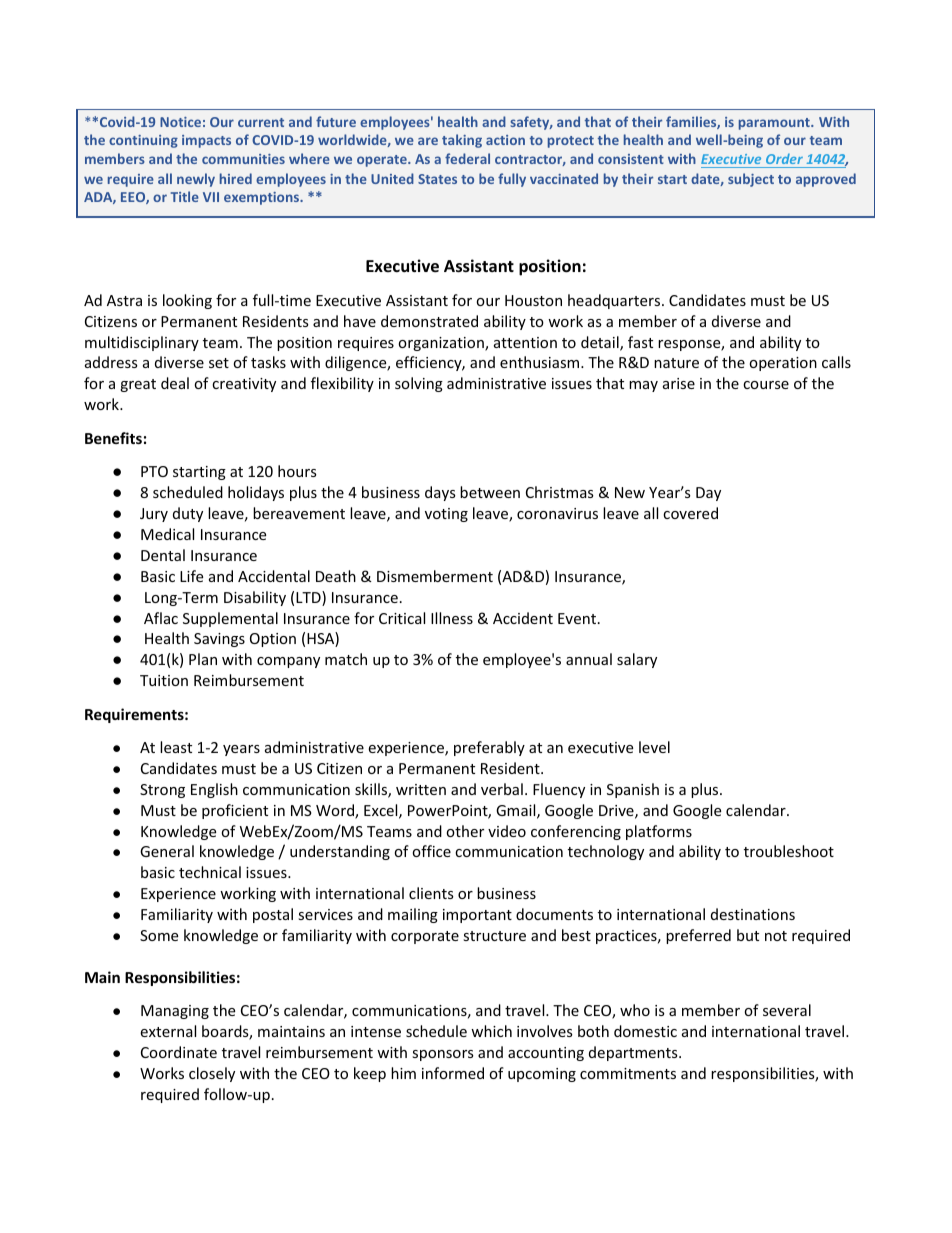  Describe the element at coordinates (179, 1052) in the screenshot. I see `Coordinate` at that location.
